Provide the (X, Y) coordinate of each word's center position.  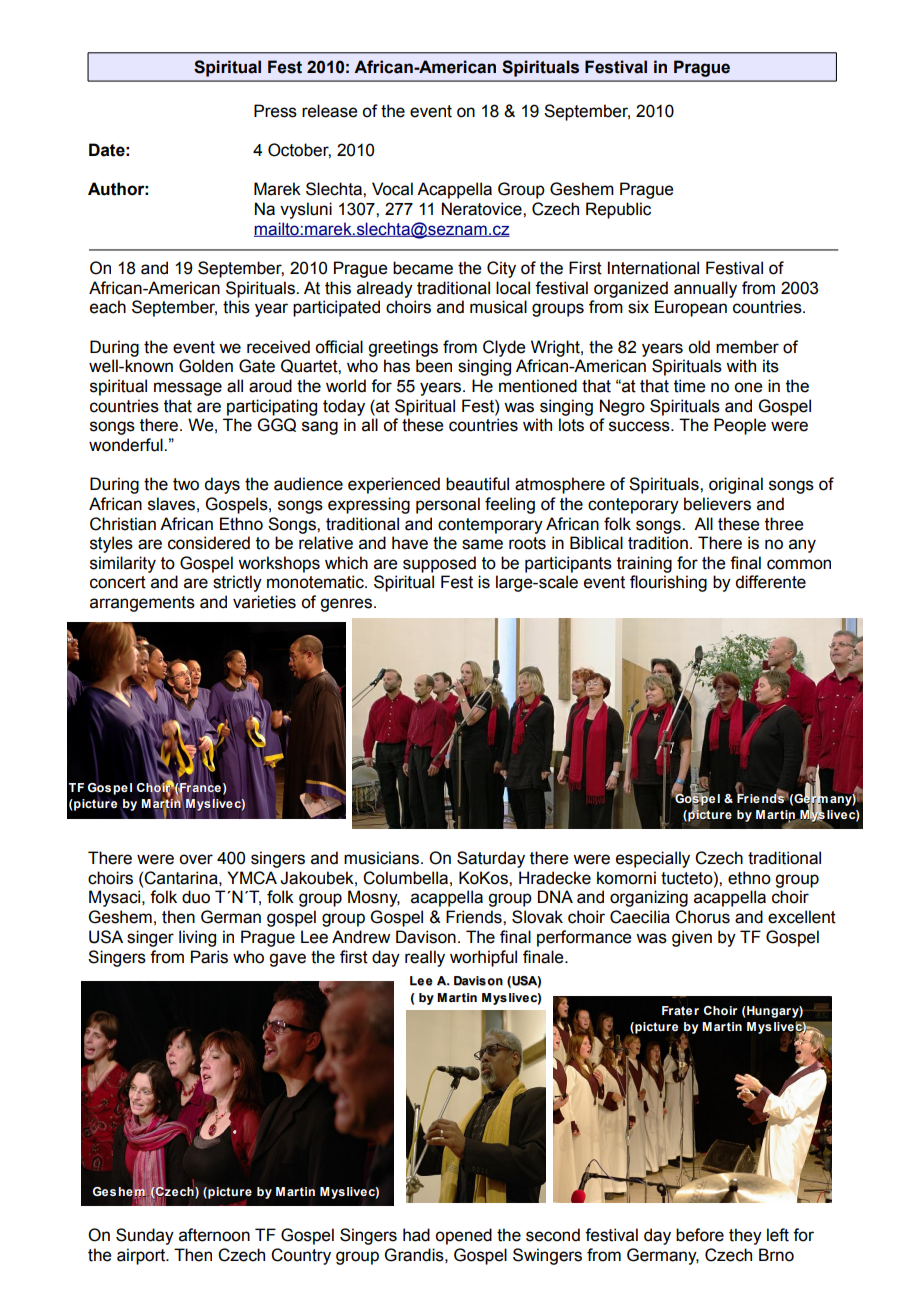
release (329, 111)
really (425, 958)
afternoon (214, 1235)
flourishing (668, 583)
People (740, 426)
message (188, 389)
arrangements (142, 604)
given (692, 938)
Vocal (392, 189)
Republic (618, 210)
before (700, 1235)
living (197, 938)
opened (463, 1236)
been (434, 366)
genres (346, 605)
